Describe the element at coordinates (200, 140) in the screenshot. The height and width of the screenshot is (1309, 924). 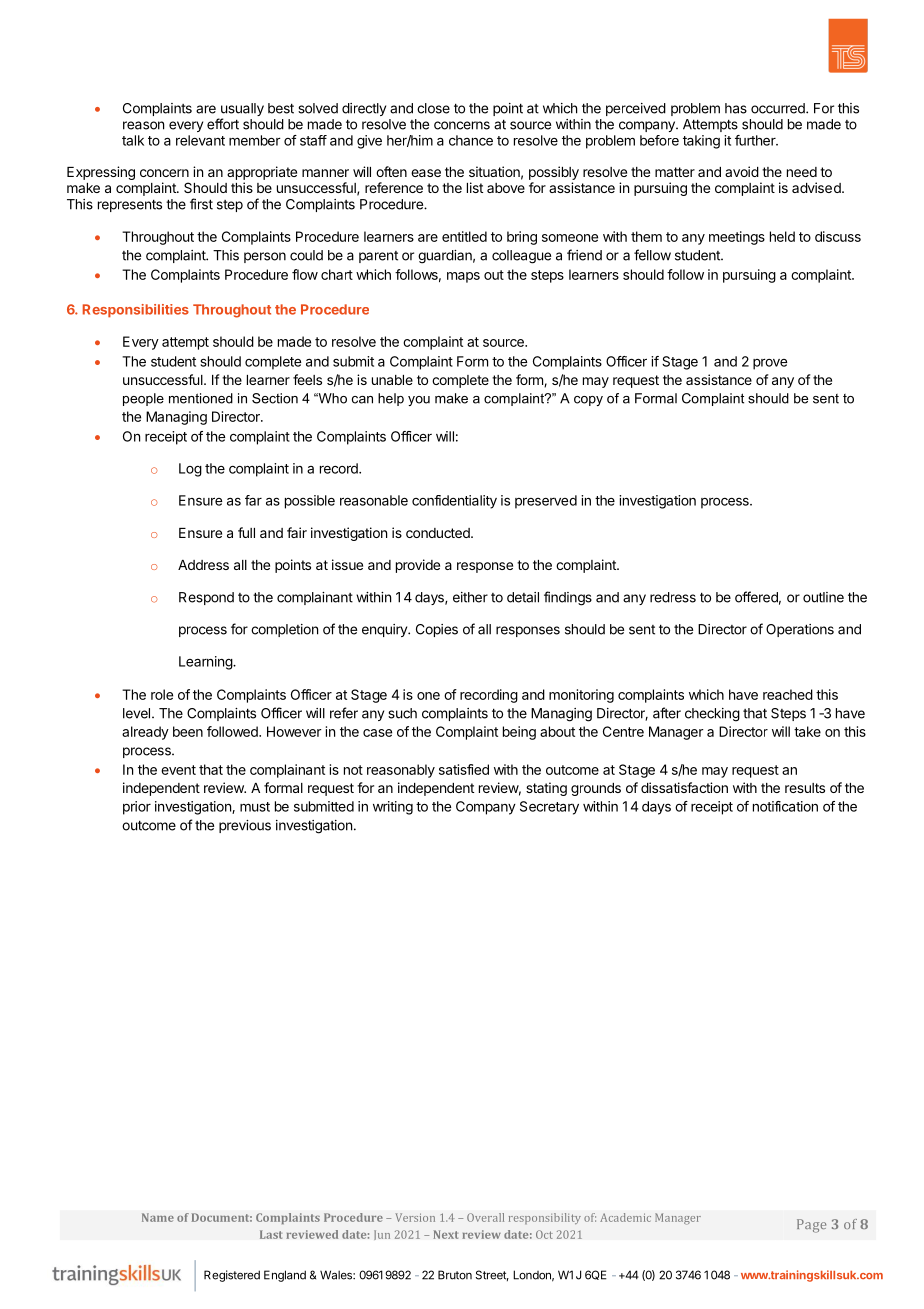
I see `relevant` at that location.
